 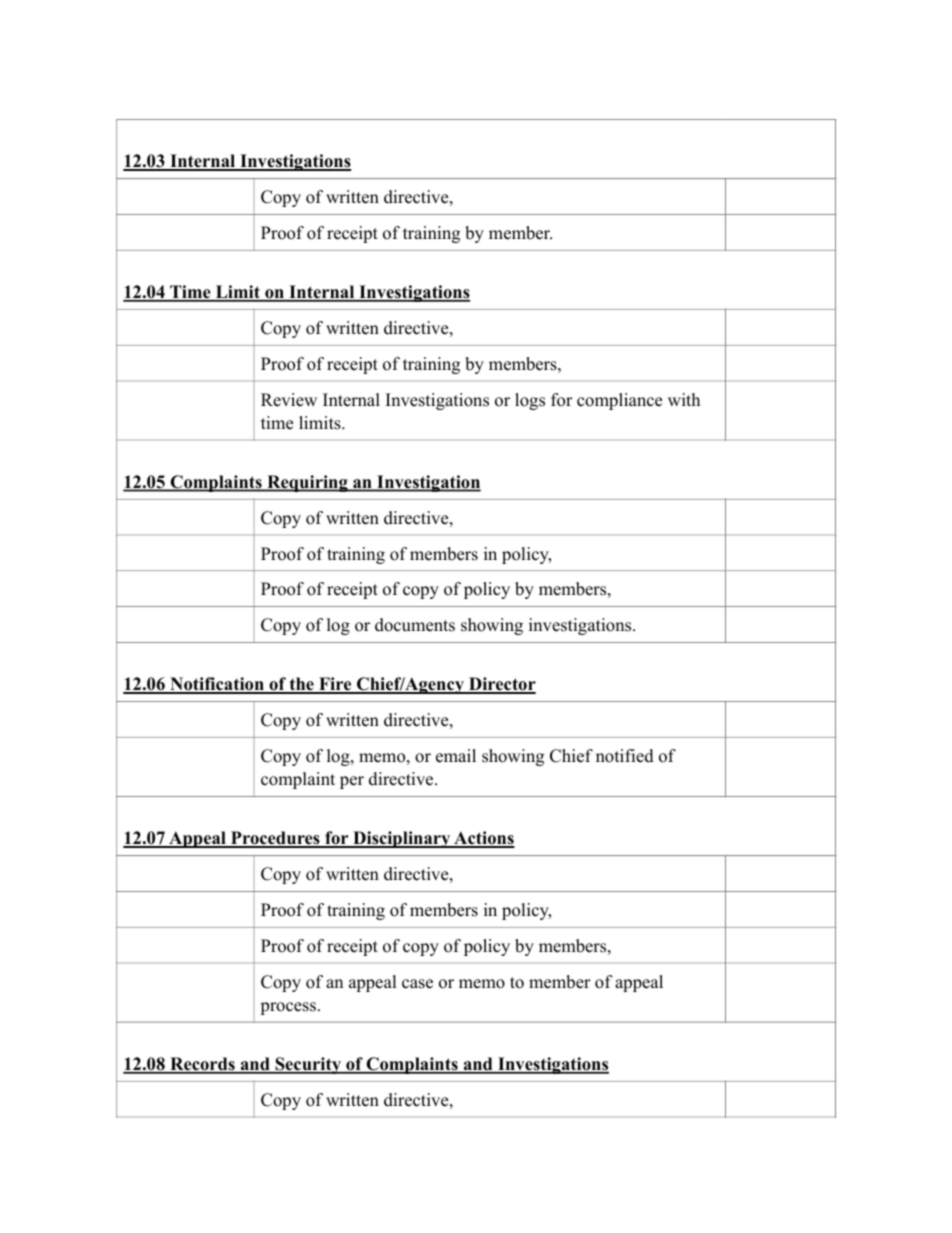 I want to click on email, so click(x=456, y=756).
